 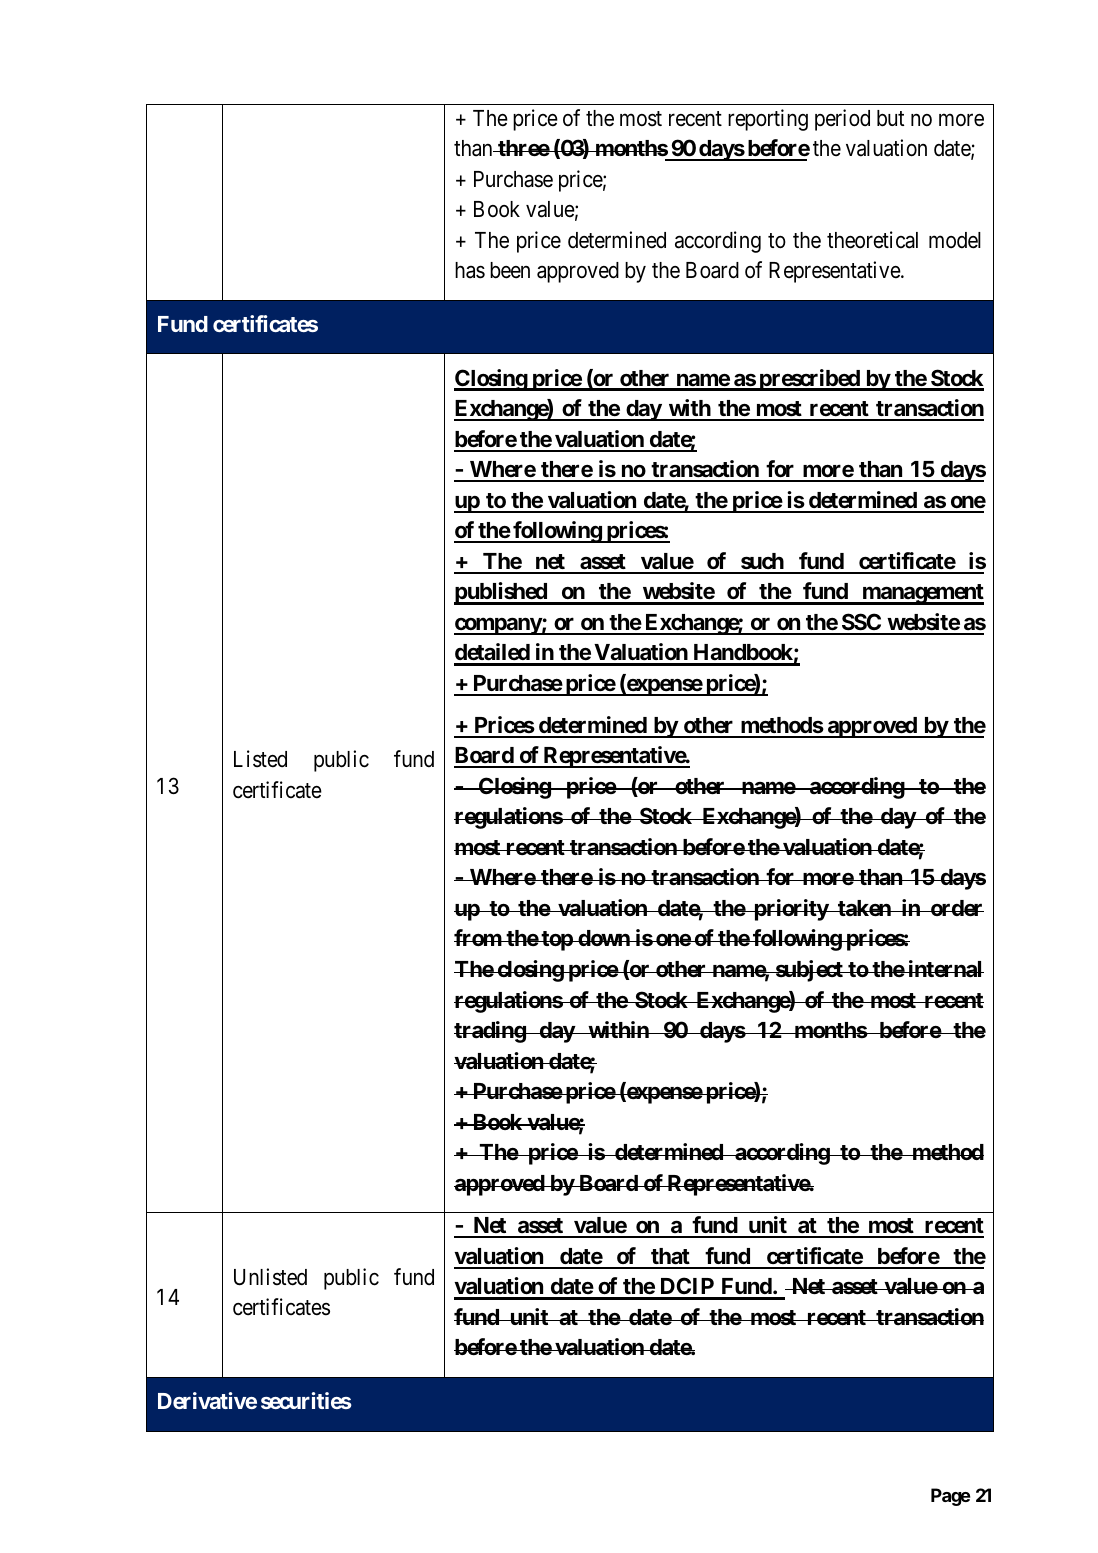 What do you see at coordinates (557, 941) in the screenshot?
I see `top` at bounding box center [557, 941].
